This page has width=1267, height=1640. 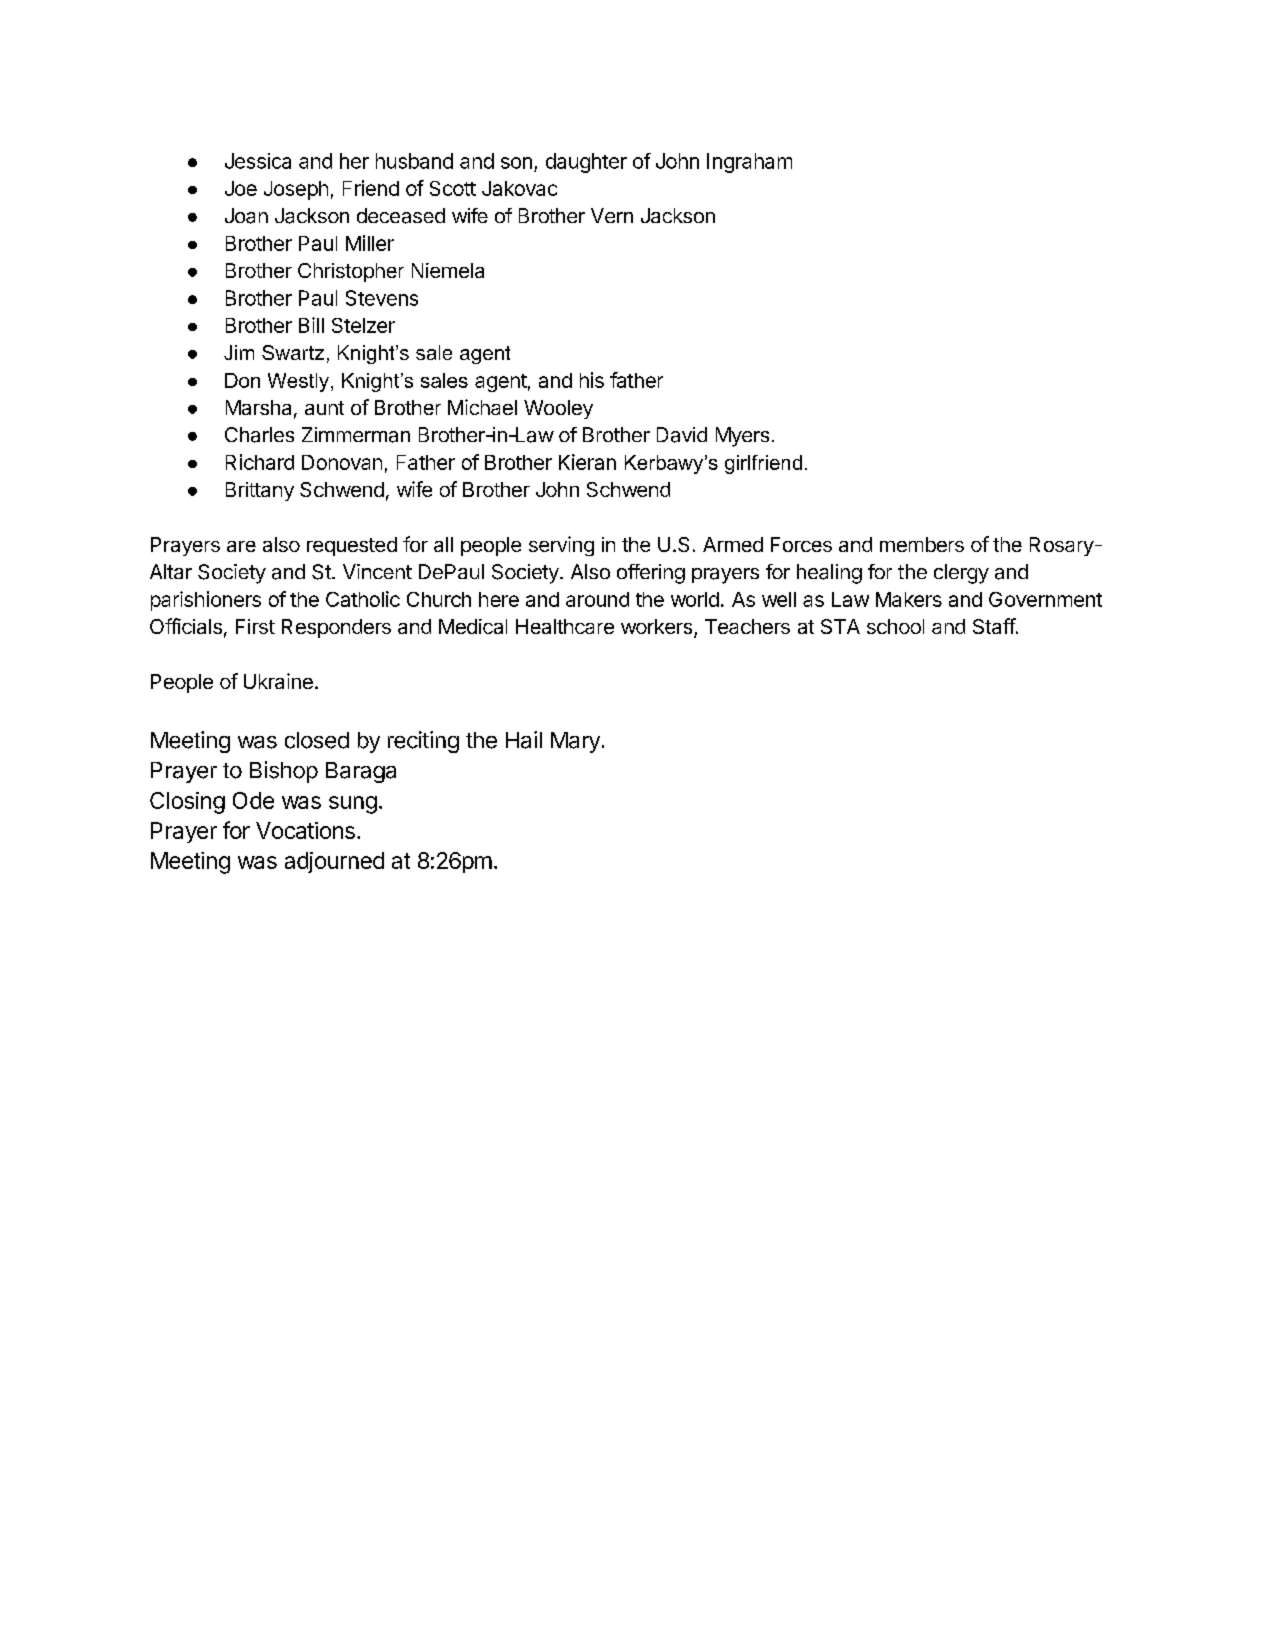 What do you see at coordinates (749, 163) in the page?
I see `Ingraham` at bounding box center [749, 163].
